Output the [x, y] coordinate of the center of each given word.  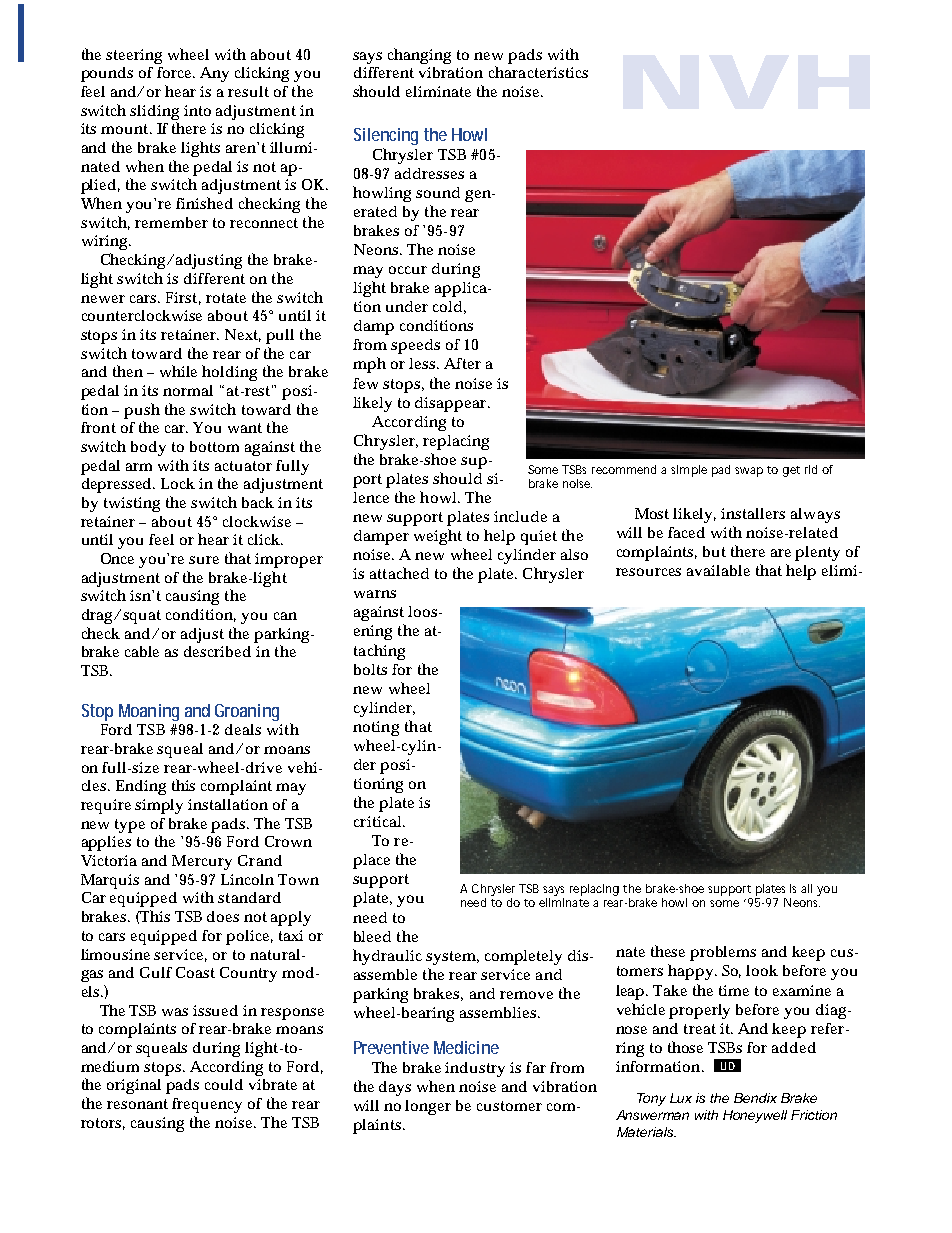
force [175, 72]
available [718, 570]
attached [399, 573]
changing [419, 56]
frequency [207, 1105]
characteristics [538, 72]
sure [204, 560]
